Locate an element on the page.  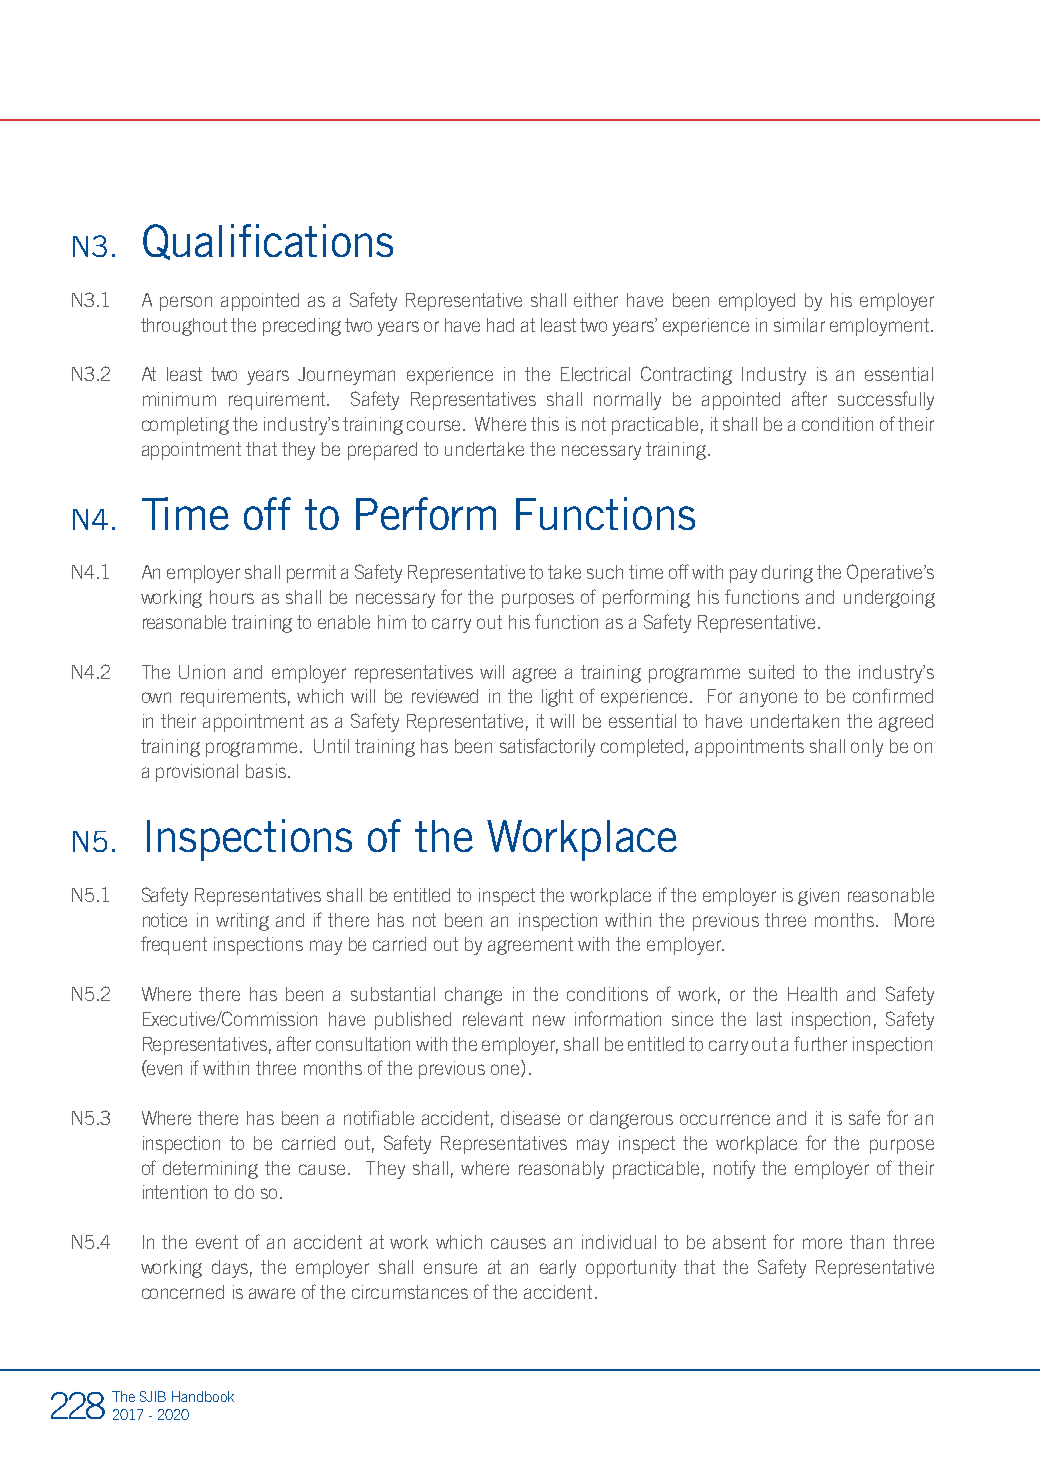
employed is located at coordinates (757, 302).
